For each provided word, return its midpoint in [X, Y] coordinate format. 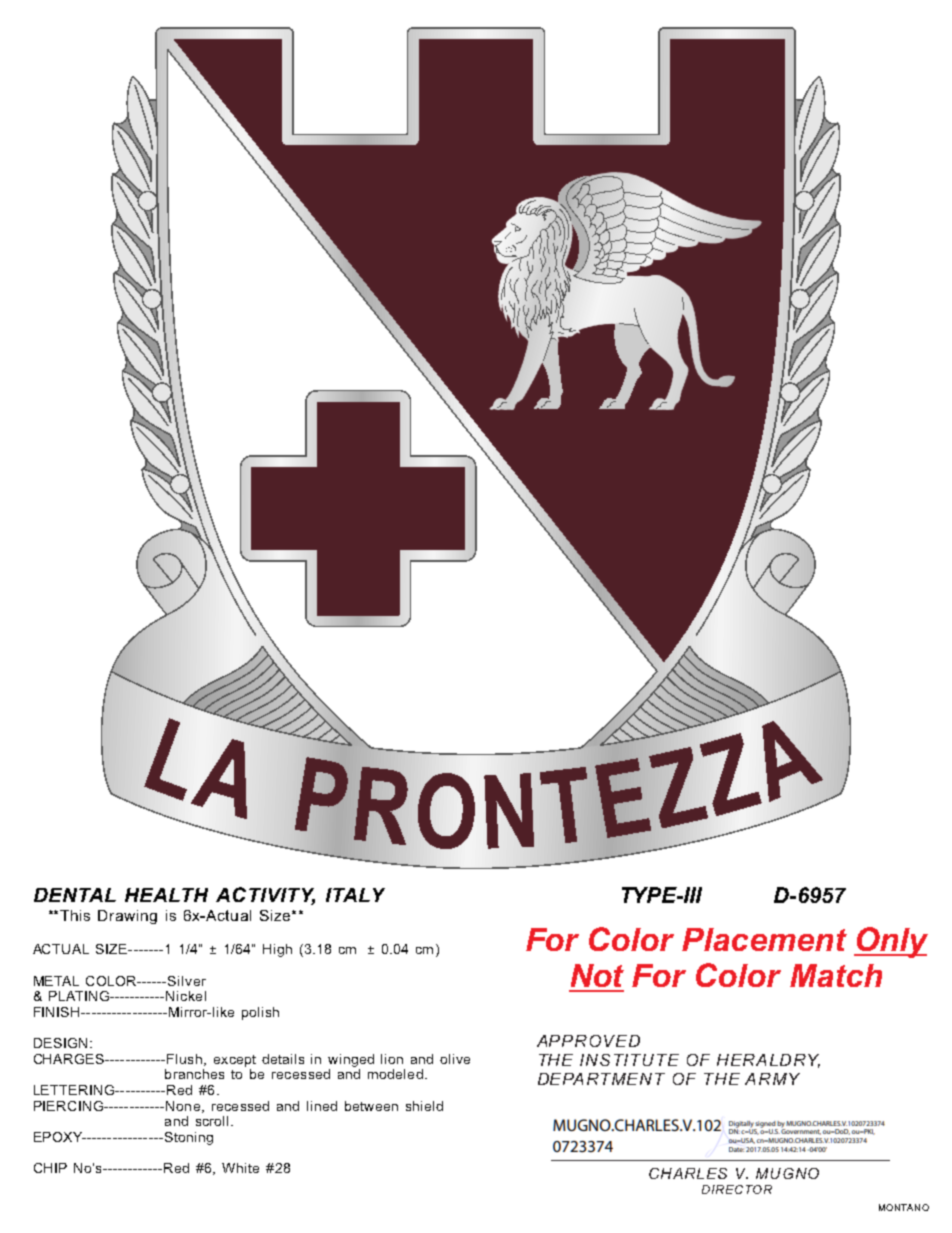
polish [260, 1013]
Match [836, 975]
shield [424, 1106]
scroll [212, 1121]
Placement [764, 939]
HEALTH [166, 895]
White [240, 1168]
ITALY [355, 895]
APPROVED [588, 1041]
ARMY [772, 1079]
